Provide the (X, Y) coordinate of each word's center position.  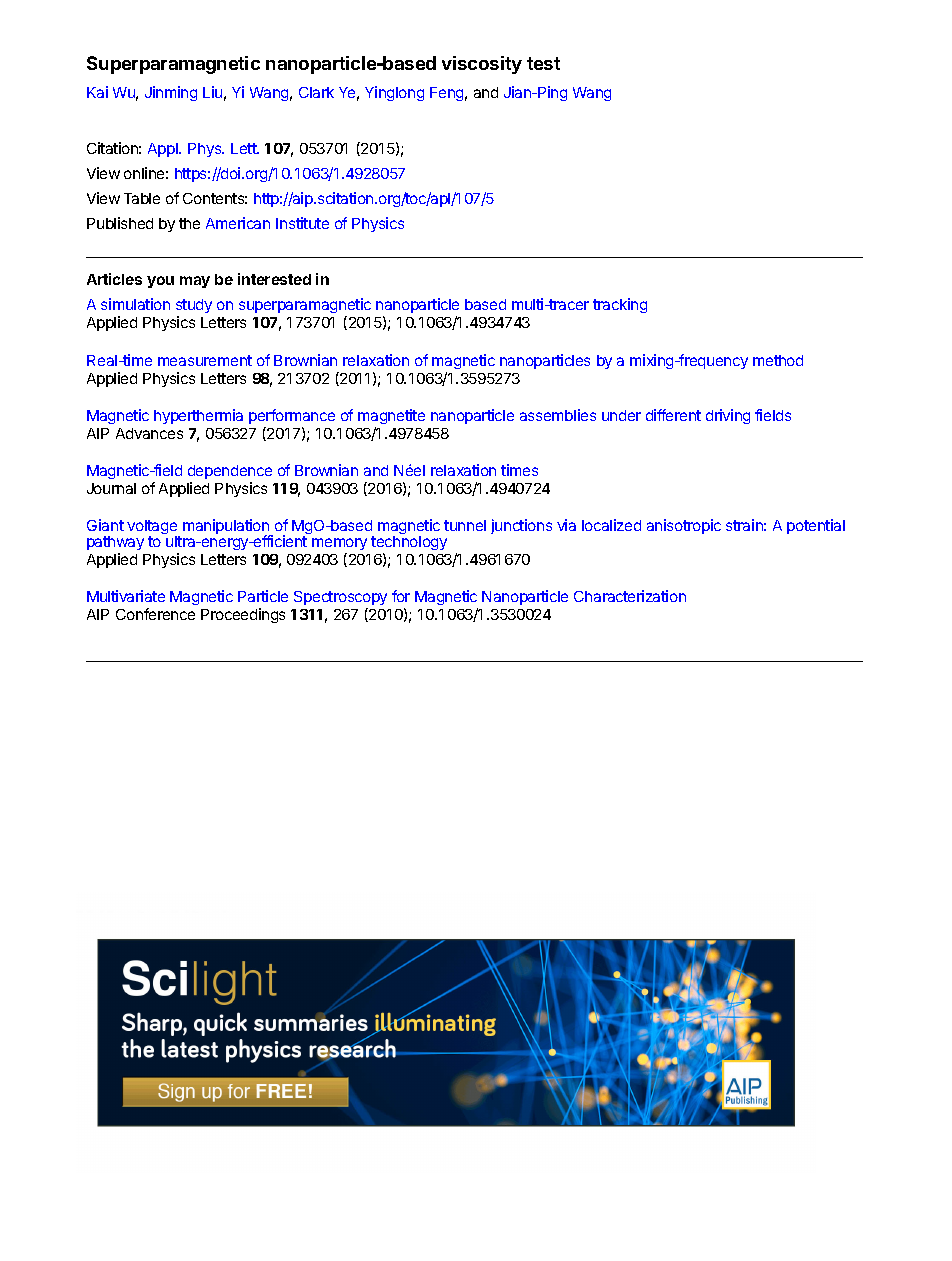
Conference (155, 614)
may (195, 282)
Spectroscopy (340, 600)
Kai (97, 92)
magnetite (391, 416)
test (543, 63)
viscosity (482, 65)
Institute (302, 223)
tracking (620, 305)
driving (728, 416)
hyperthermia (198, 416)
